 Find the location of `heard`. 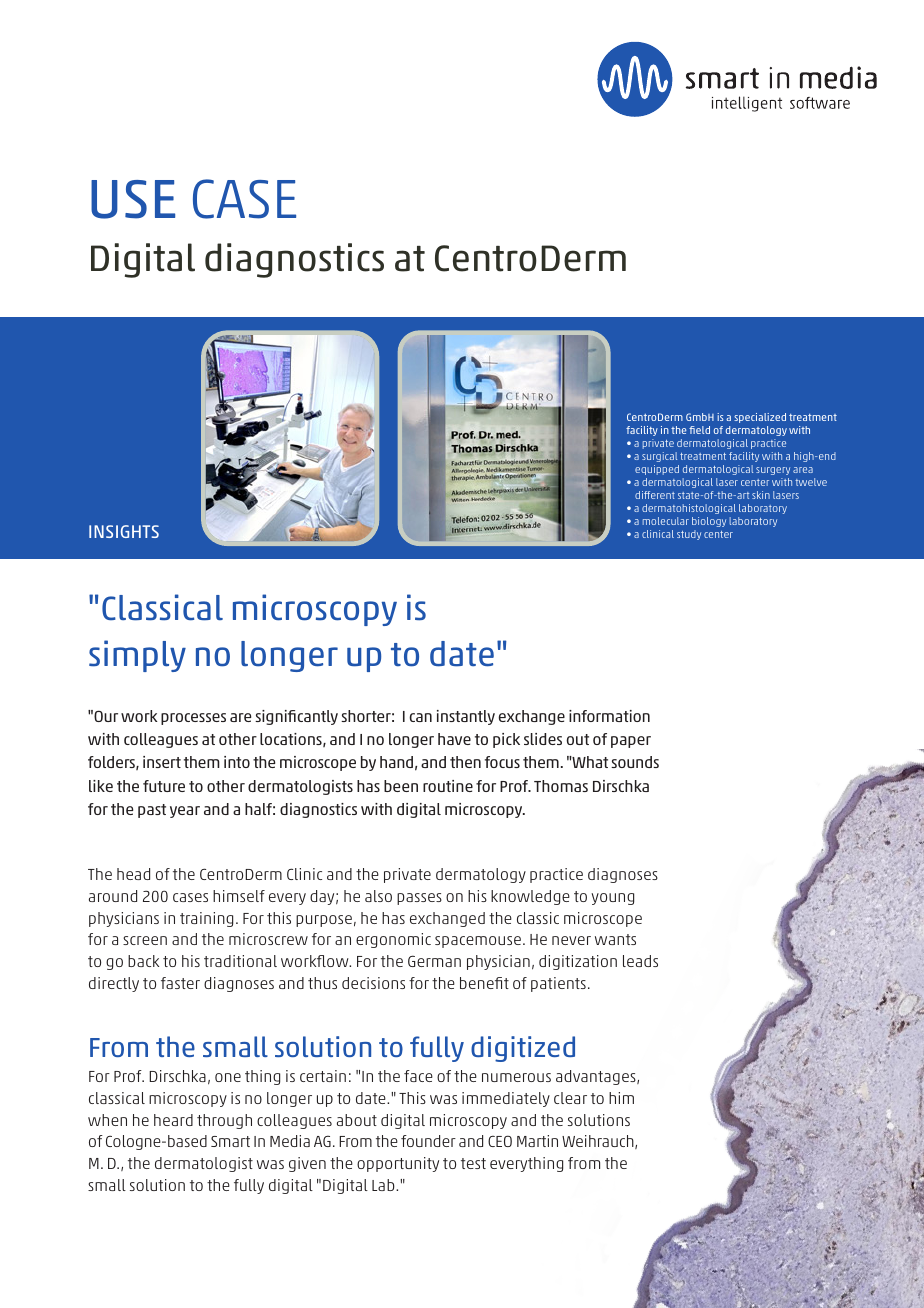

heard is located at coordinates (173, 1120).
